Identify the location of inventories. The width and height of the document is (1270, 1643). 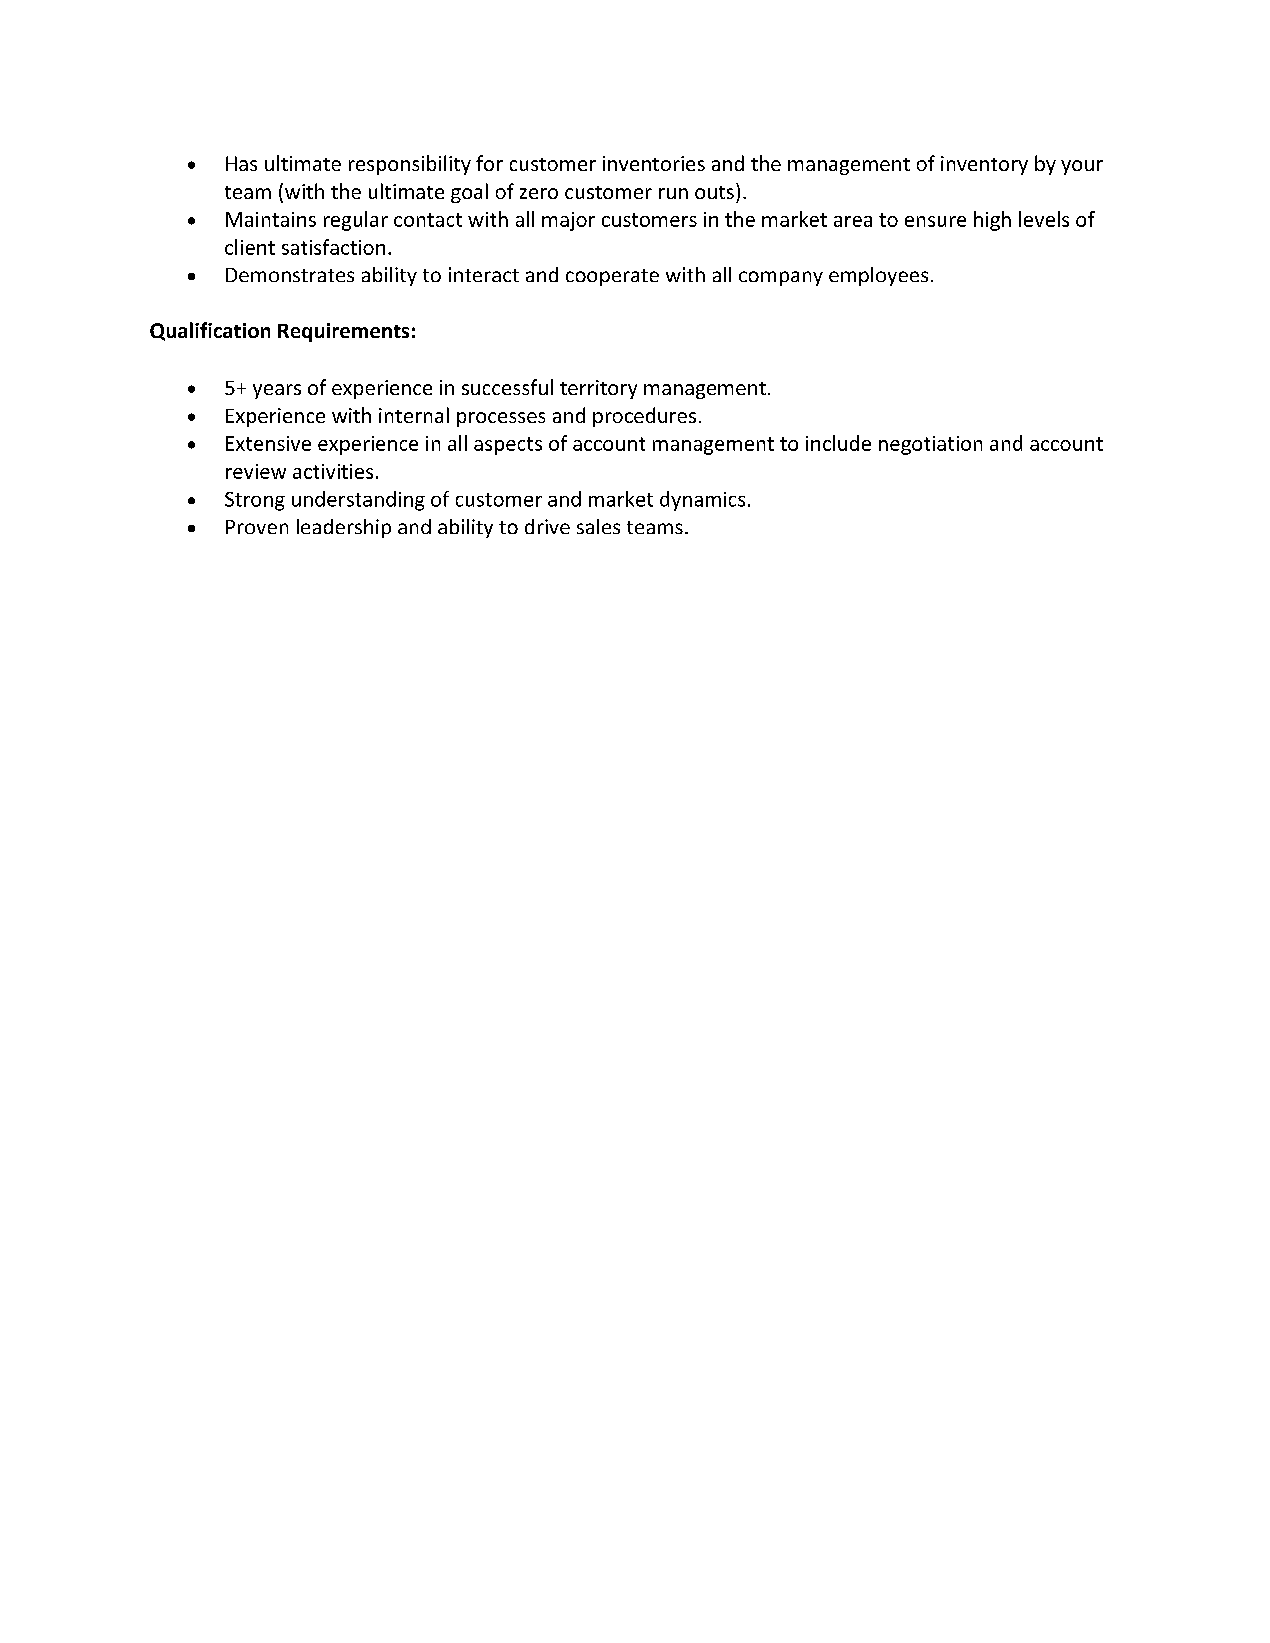
(654, 163).
